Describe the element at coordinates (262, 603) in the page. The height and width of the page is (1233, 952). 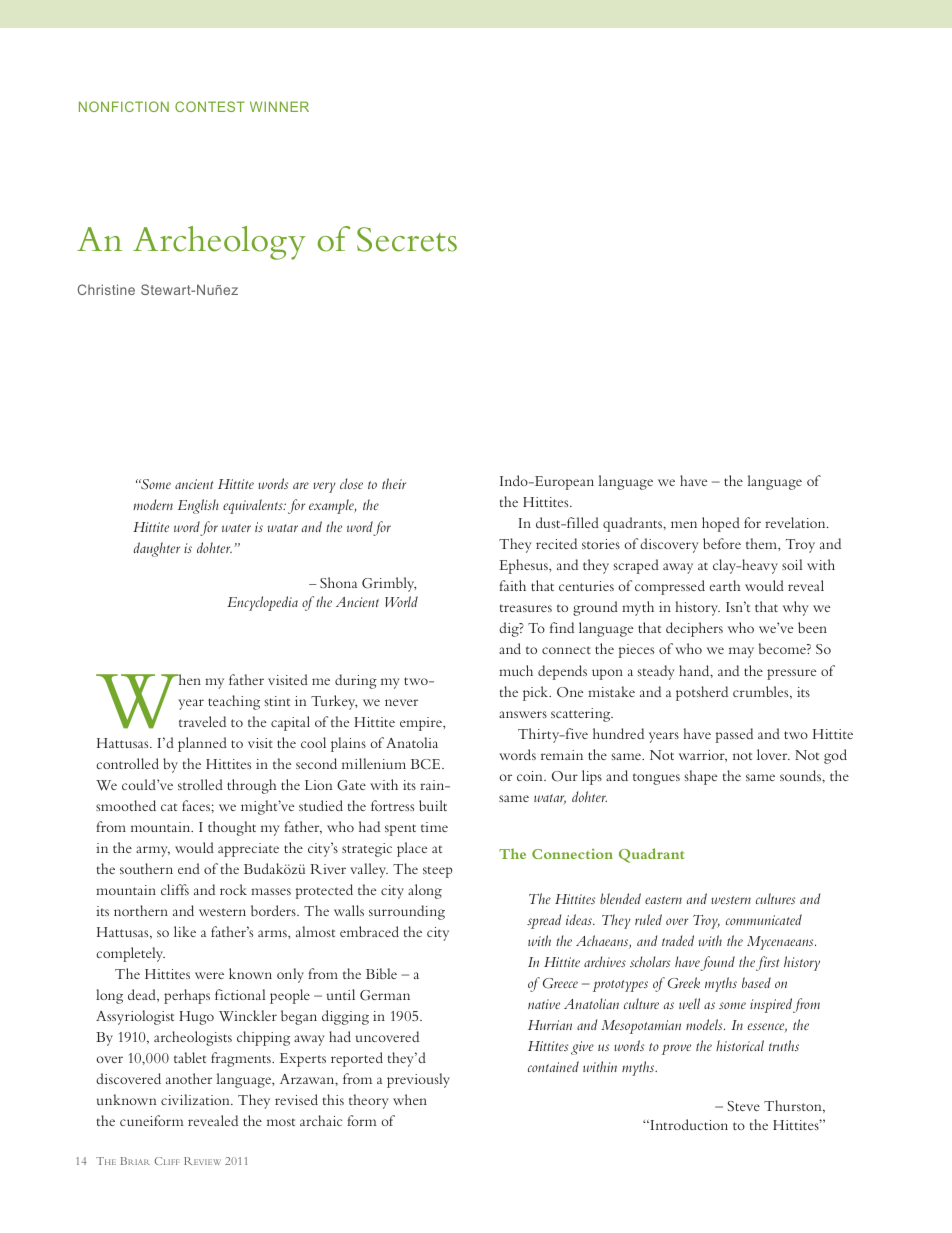
I see `Encyclopedia` at that location.
